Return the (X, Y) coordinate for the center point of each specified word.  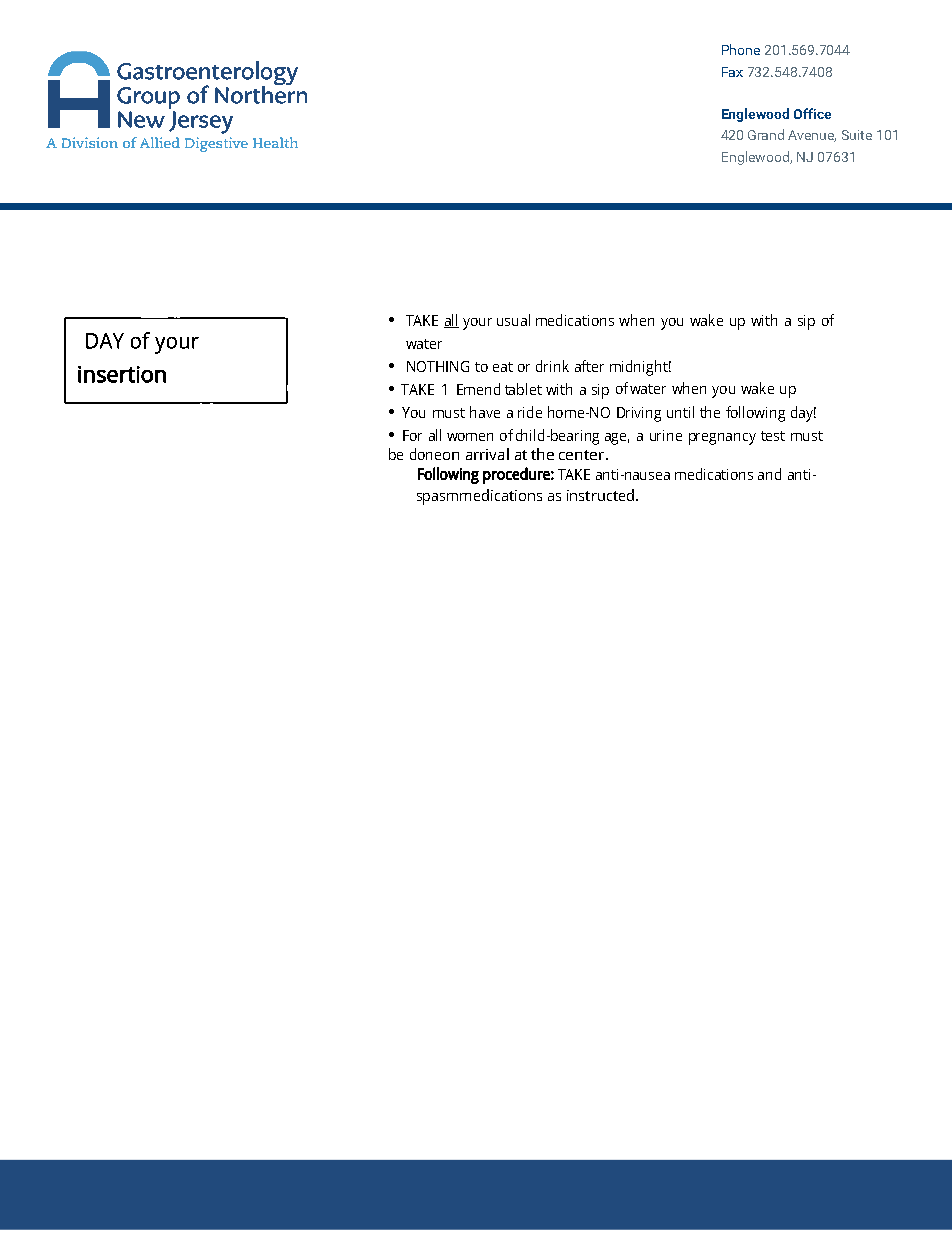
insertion (122, 374)
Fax (732, 72)
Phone (741, 49)
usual (513, 320)
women (470, 437)
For (412, 435)
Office (812, 113)
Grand (766, 134)
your (477, 324)
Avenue (812, 136)
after (589, 366)
